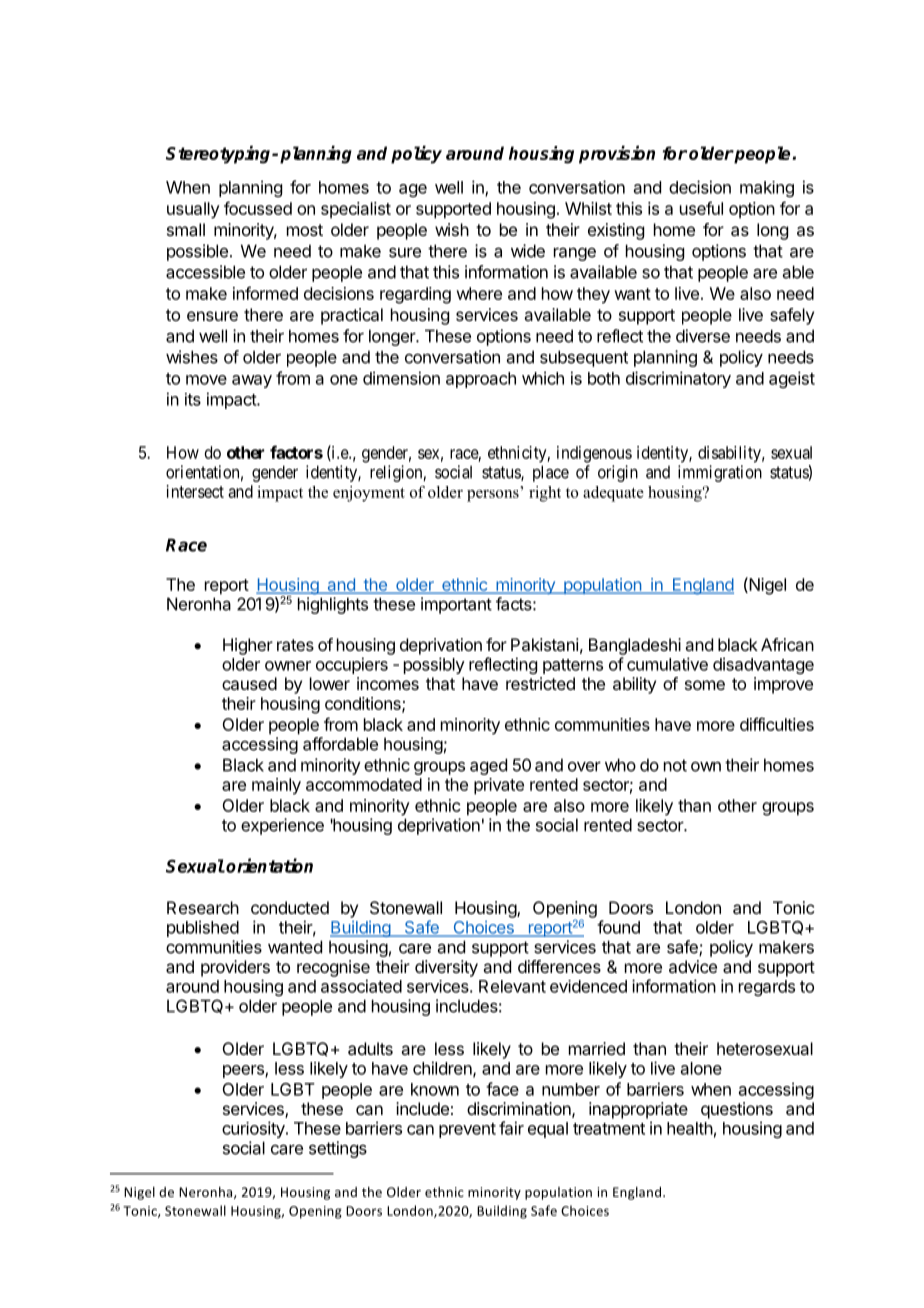 This document has width=924, height=1308. Describe the element at coordinates (488, 766) in the document. I see `aged` at that location.
